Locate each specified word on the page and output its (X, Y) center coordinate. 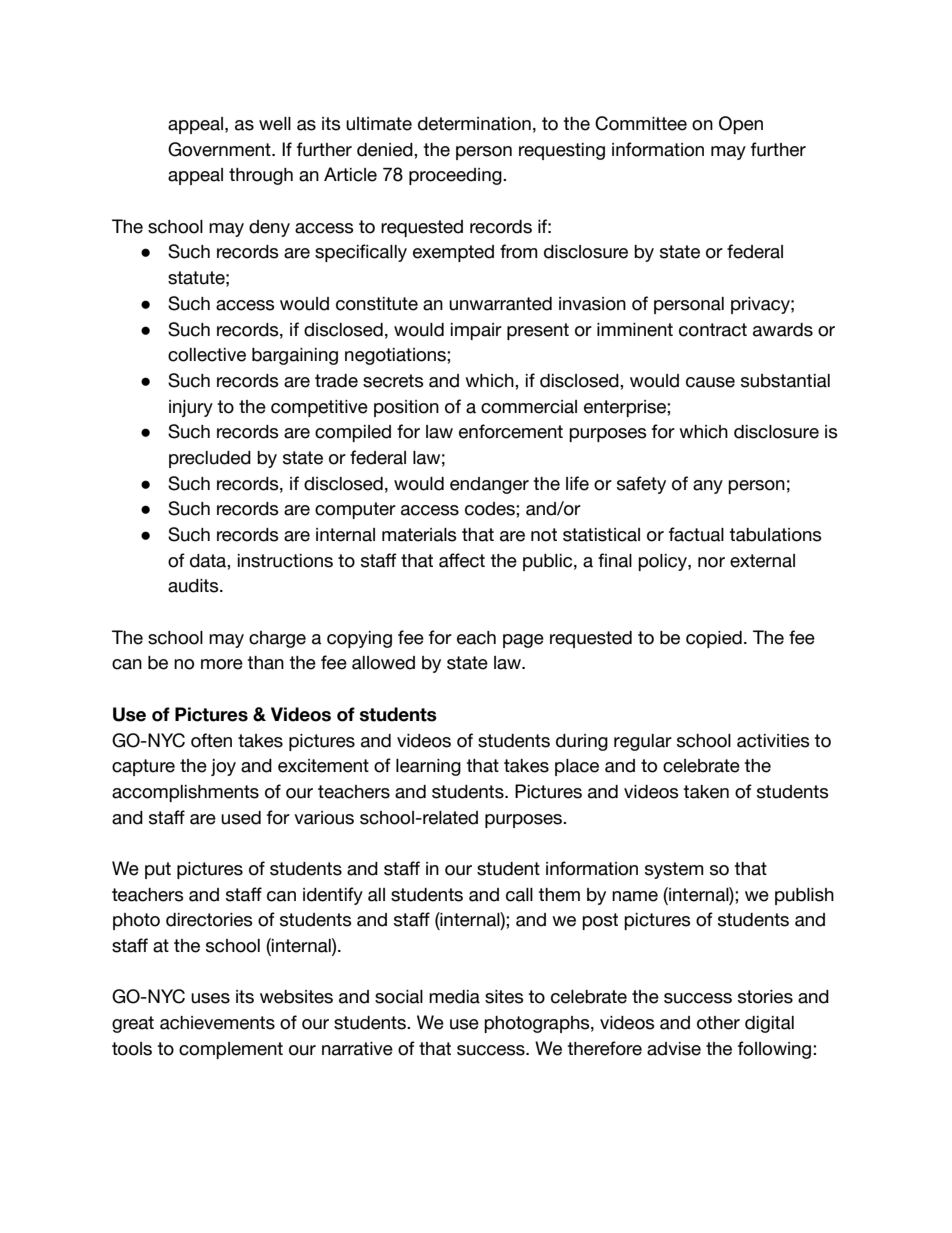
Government (220, 149)
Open (741, 125)
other (718, 1023)
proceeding (456, 176)
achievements (217, 1023)
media (454, 997)
